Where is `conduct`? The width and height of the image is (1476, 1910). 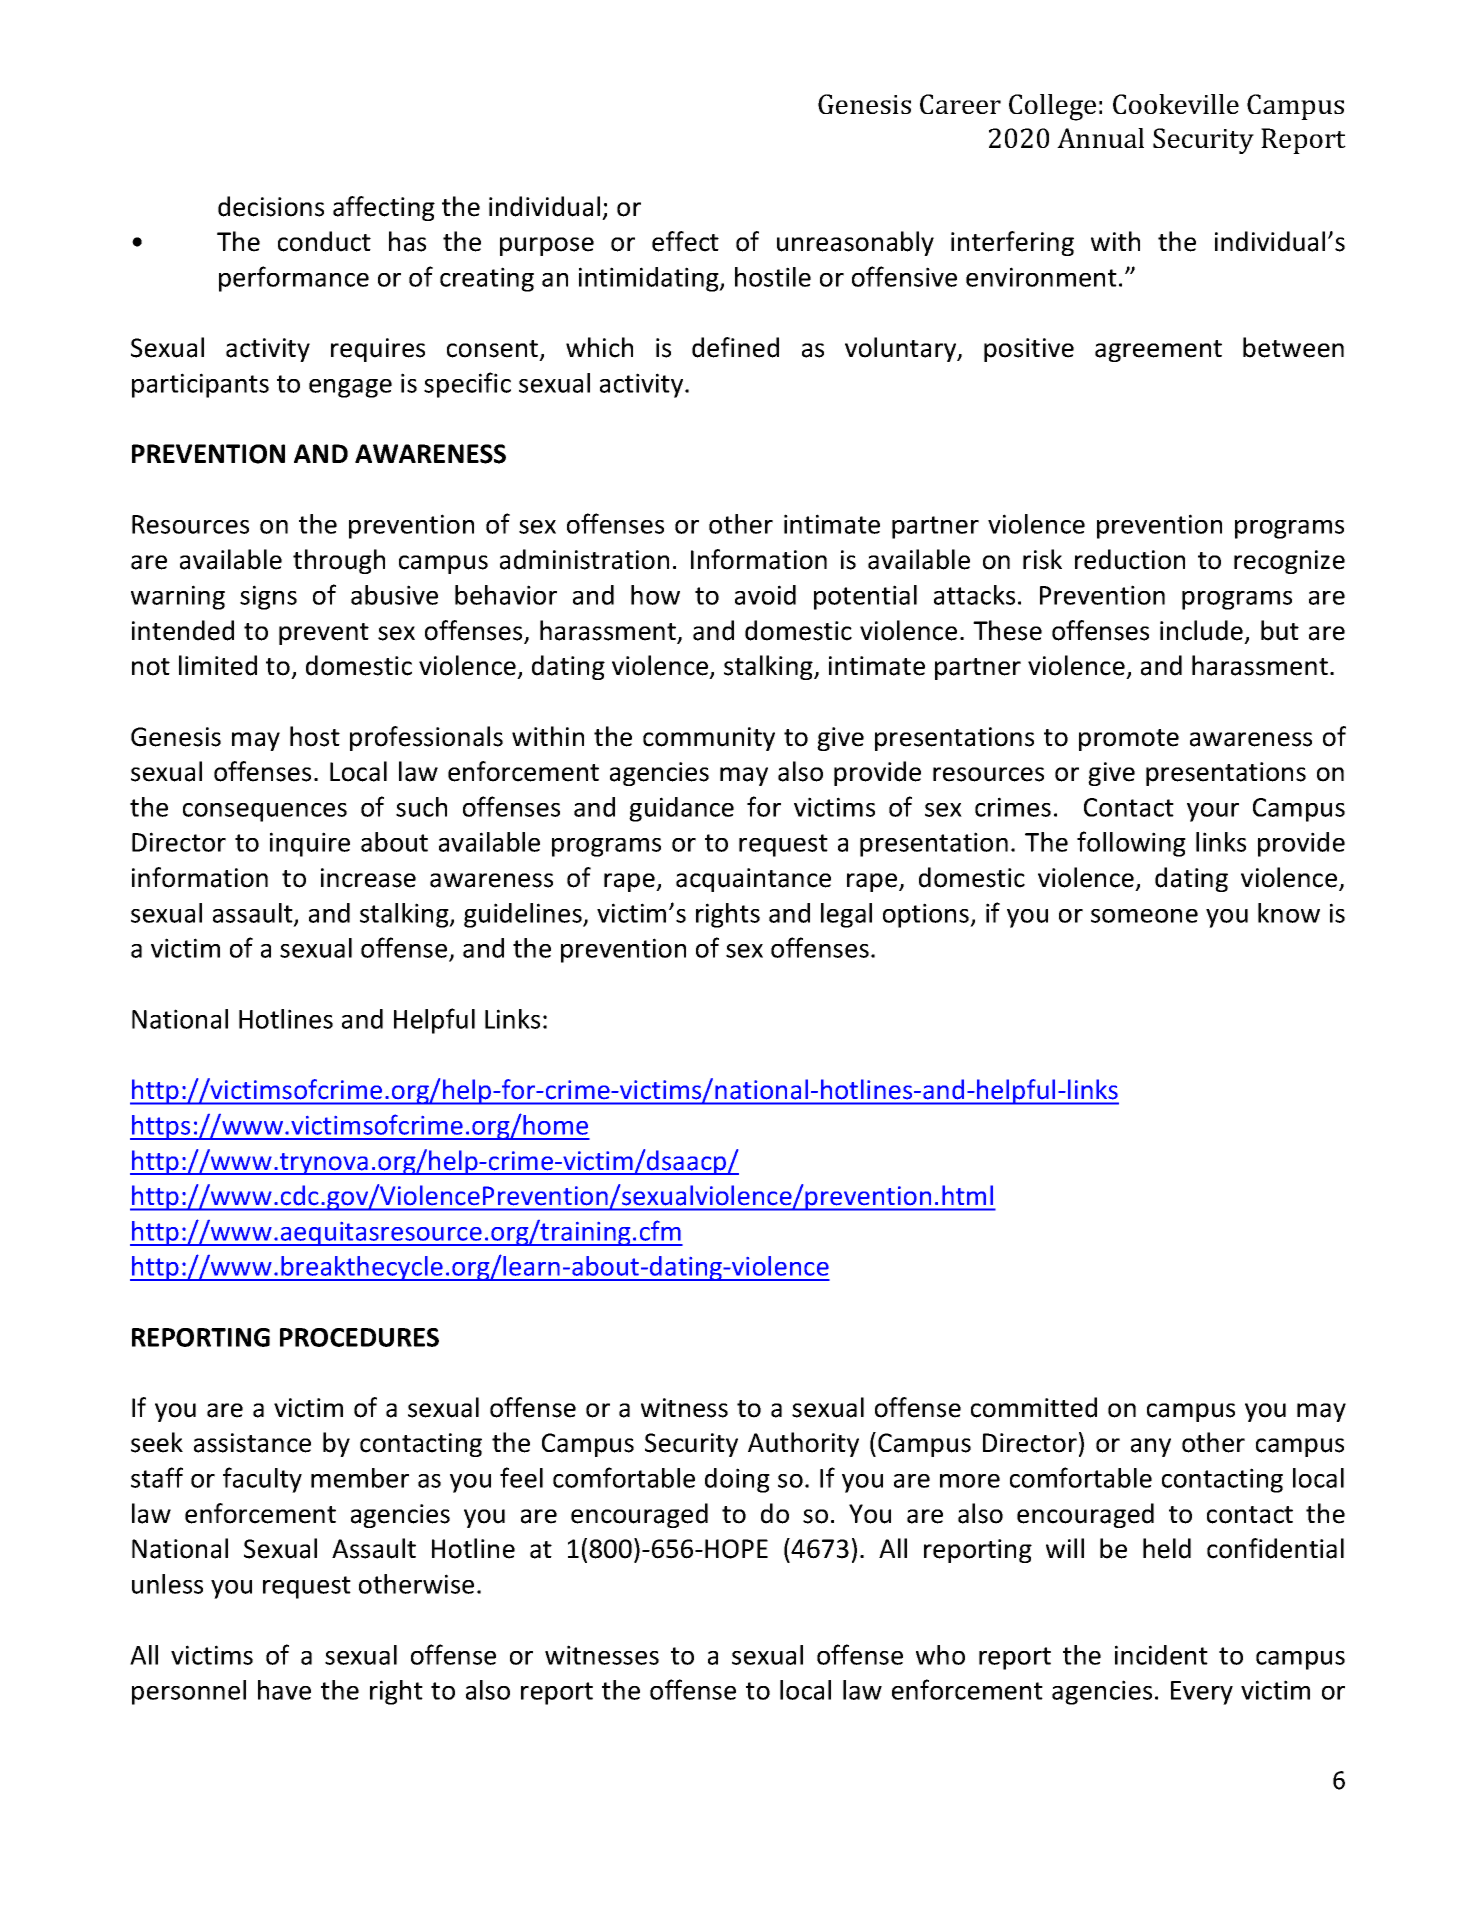 conduct is located at coordinates (324, 241).
